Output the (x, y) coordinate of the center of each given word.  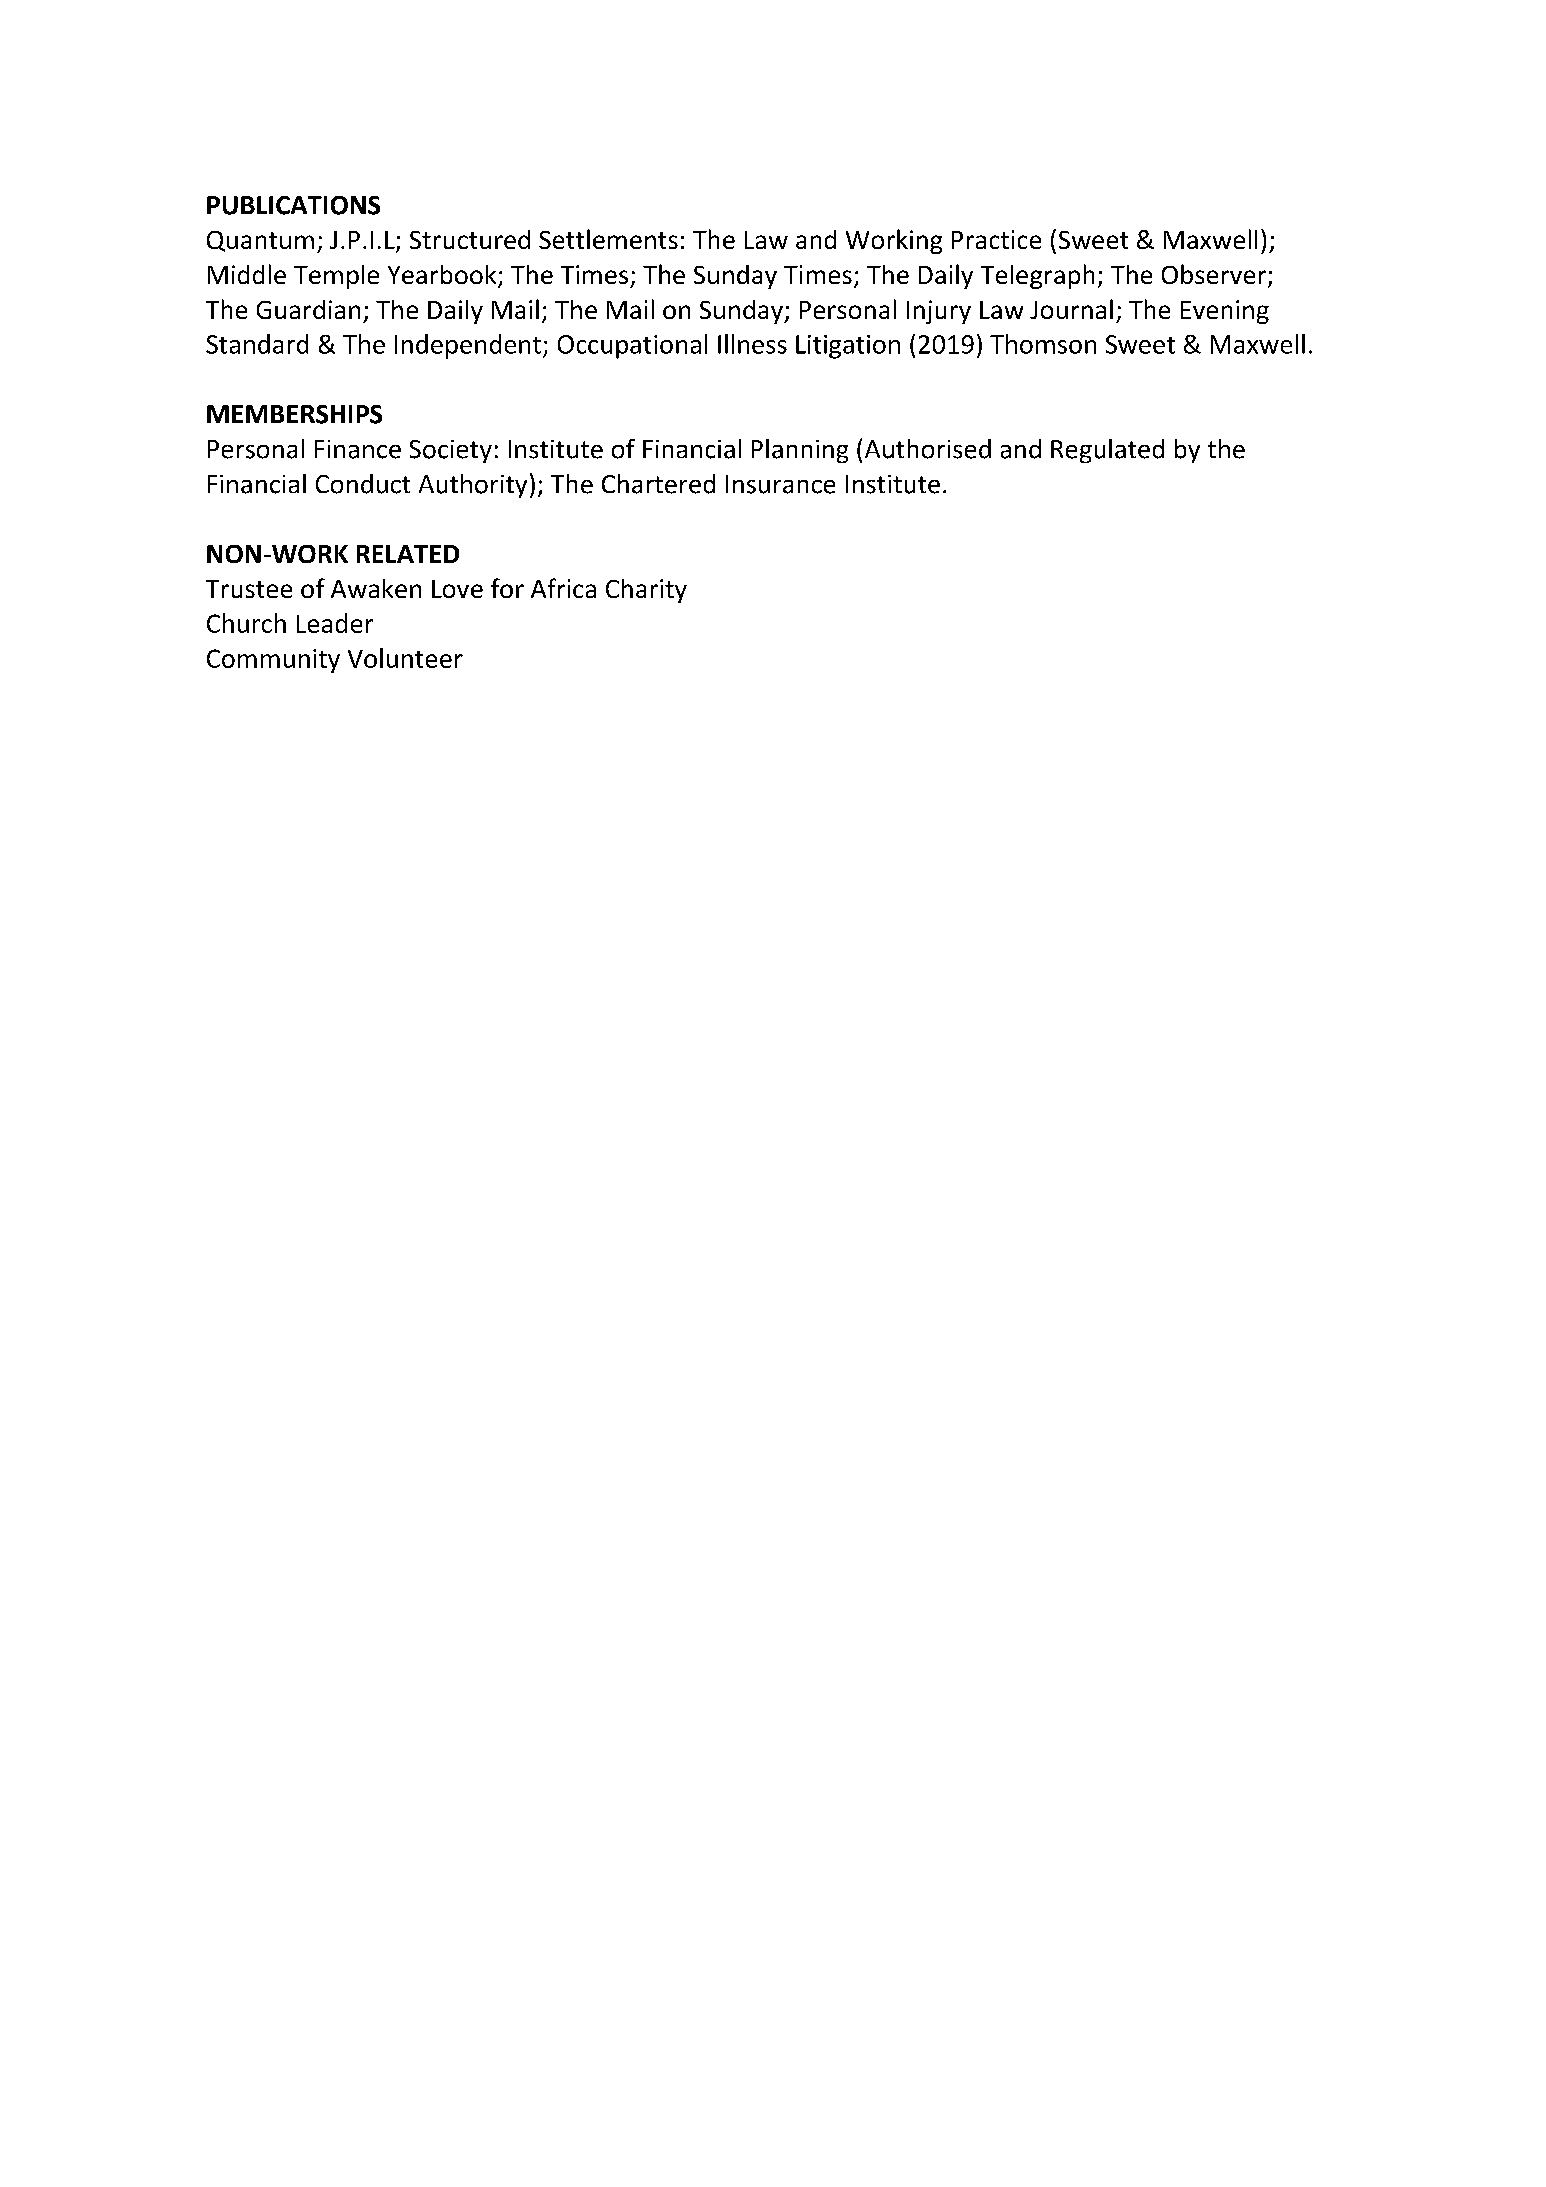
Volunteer (405, 658)
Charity (646, 591)
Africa (563, 588)
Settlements (608, 239)
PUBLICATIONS (293, 205)
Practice (996, 239)
